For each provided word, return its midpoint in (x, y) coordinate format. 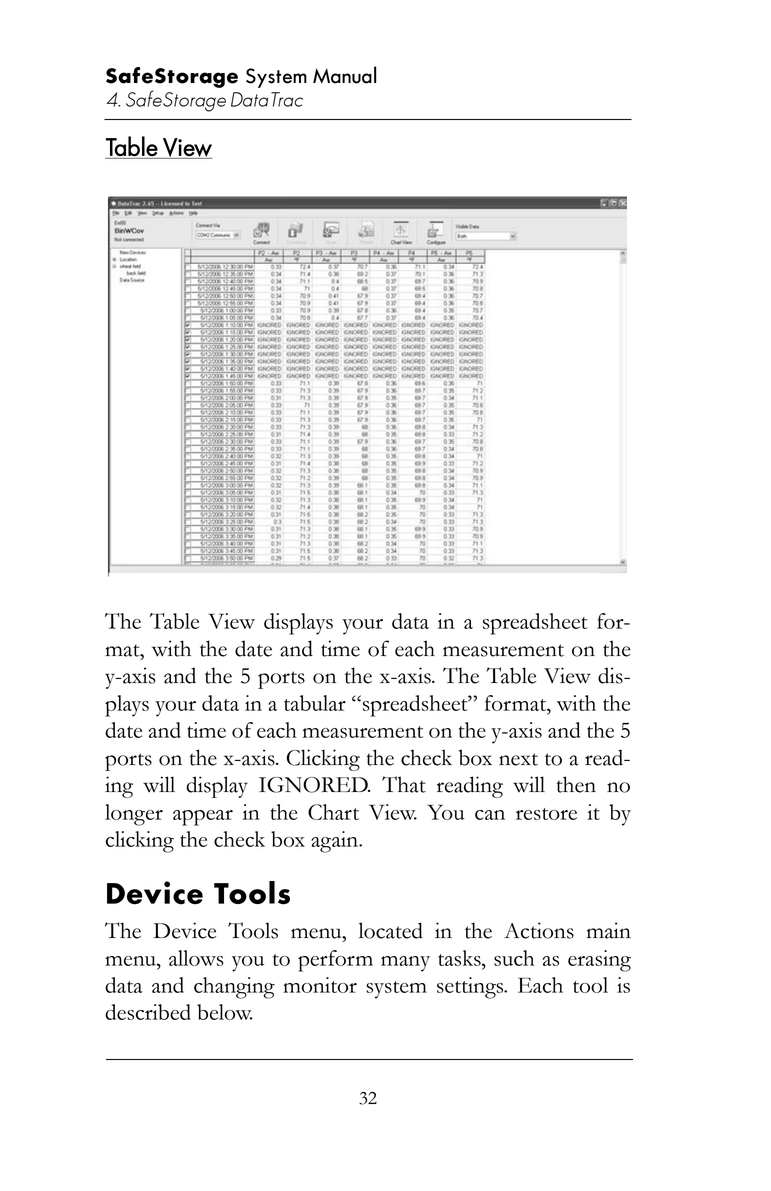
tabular (315, 703)
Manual (344, 75)
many (405, 964)
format (517, 703)
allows (196, 958)
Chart (333, 812)
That (404, 784)
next (518, 759)
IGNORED (314, 785)
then (576, 784)
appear (203, 818)
